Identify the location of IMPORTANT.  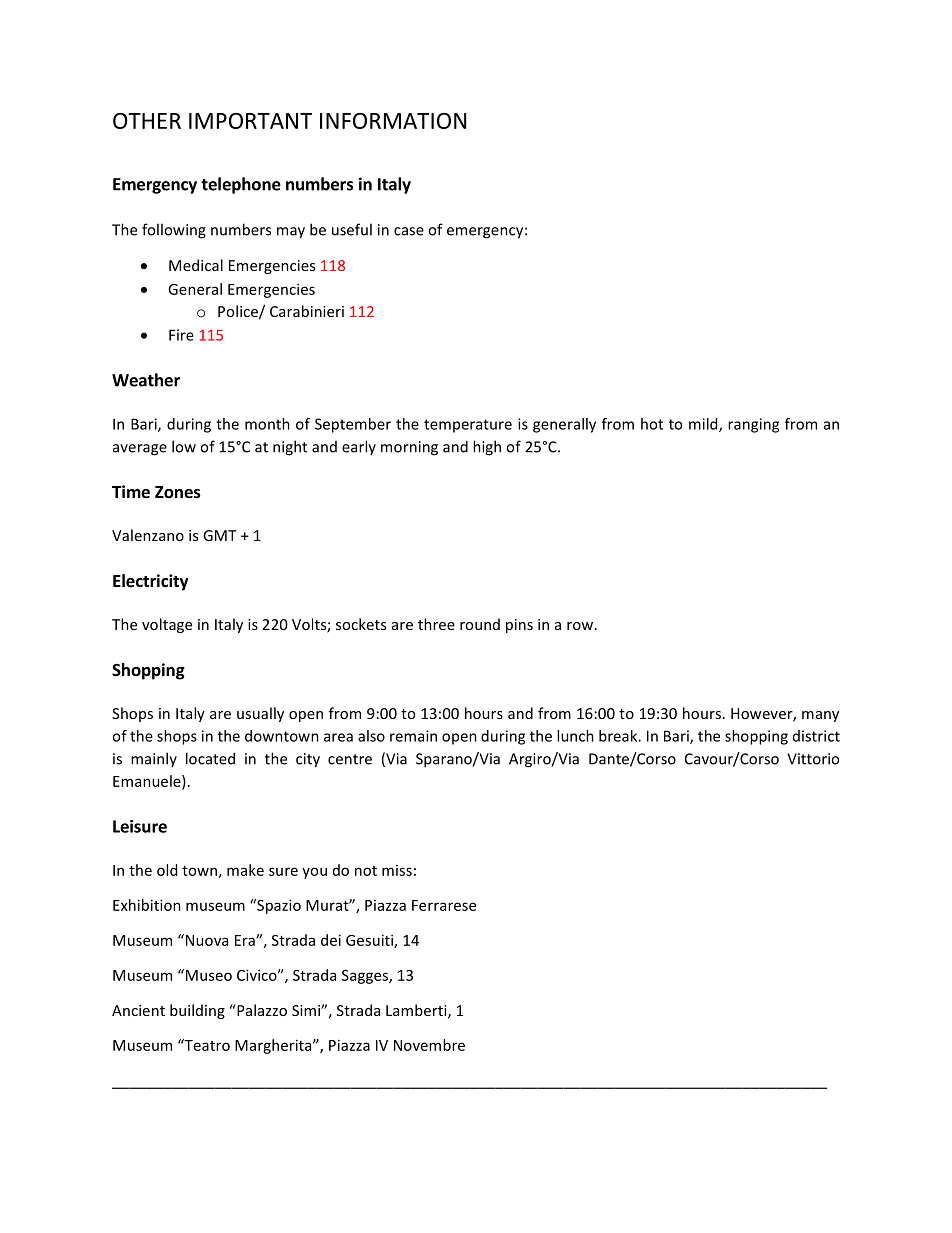
(250, 121).
